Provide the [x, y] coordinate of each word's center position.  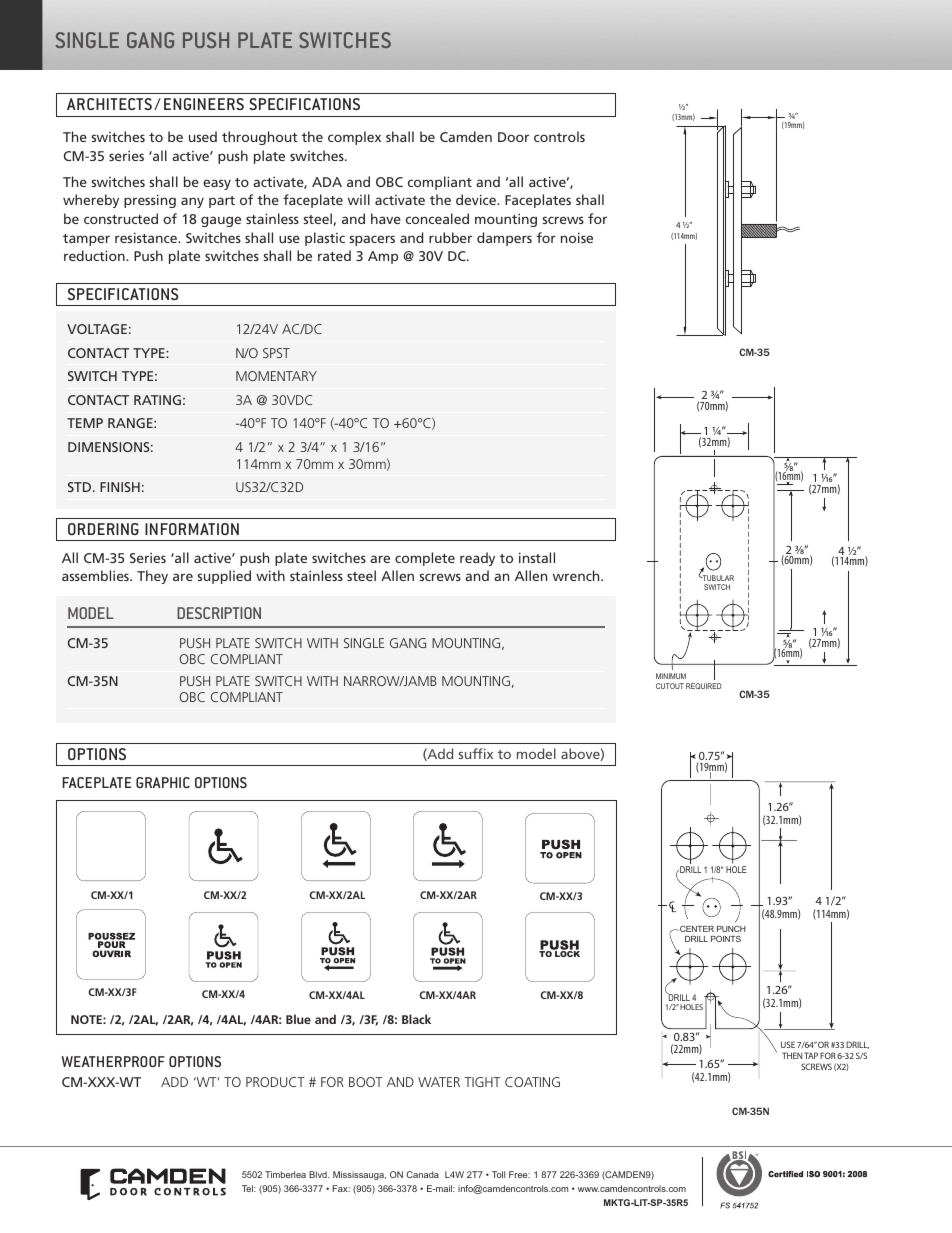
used [203, 136]
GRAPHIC [163, 782]
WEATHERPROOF [113, 1061]
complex [354, 138]
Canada [422, 1174]
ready [477, 559]
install [537, 557]
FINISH [120, 487]
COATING [532, 1082]
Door [513, 137]
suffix [476, 753]
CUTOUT [670, 686]
